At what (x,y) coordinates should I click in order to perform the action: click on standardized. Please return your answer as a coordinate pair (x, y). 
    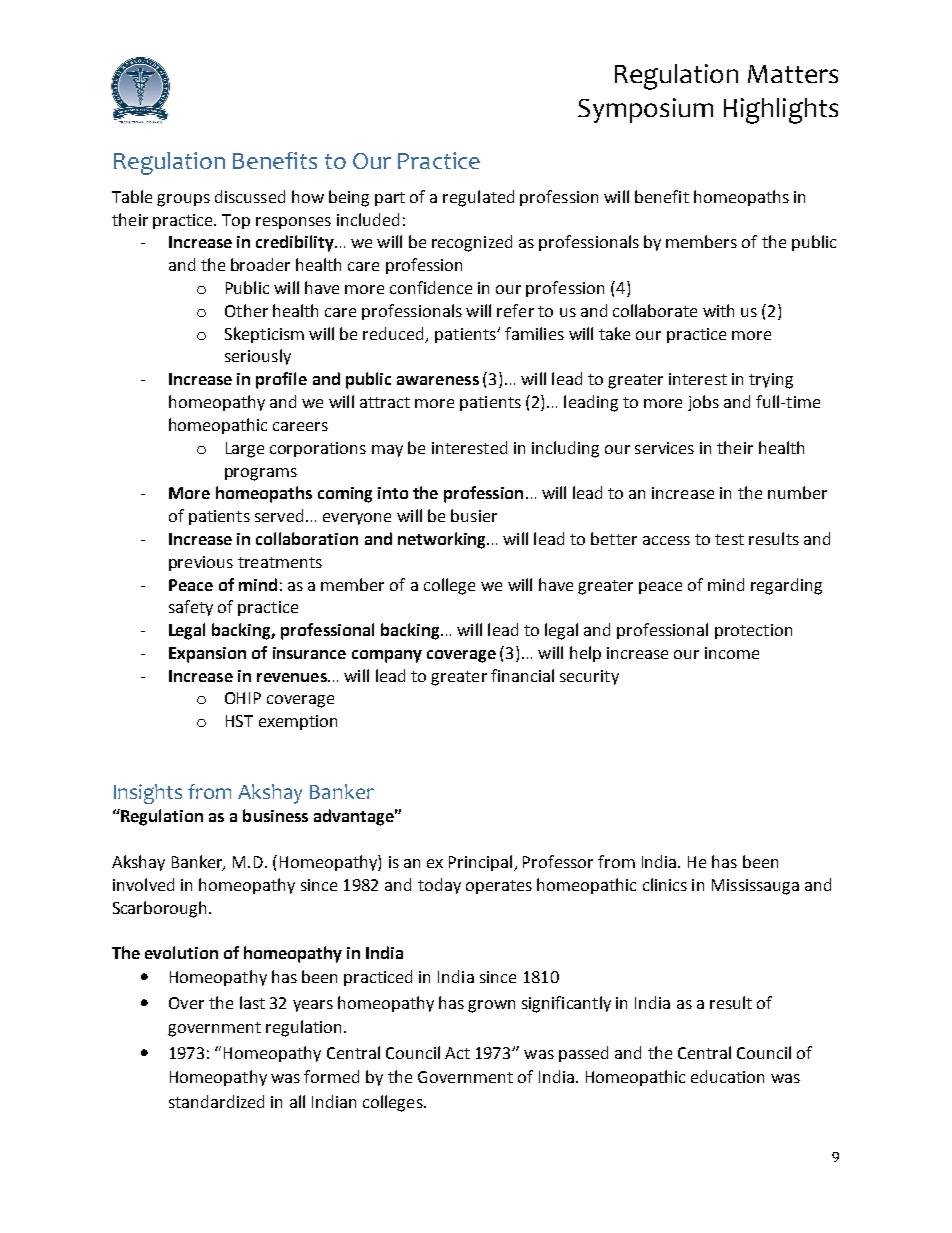
    Looking at the image, I should click on (216, 1101).
